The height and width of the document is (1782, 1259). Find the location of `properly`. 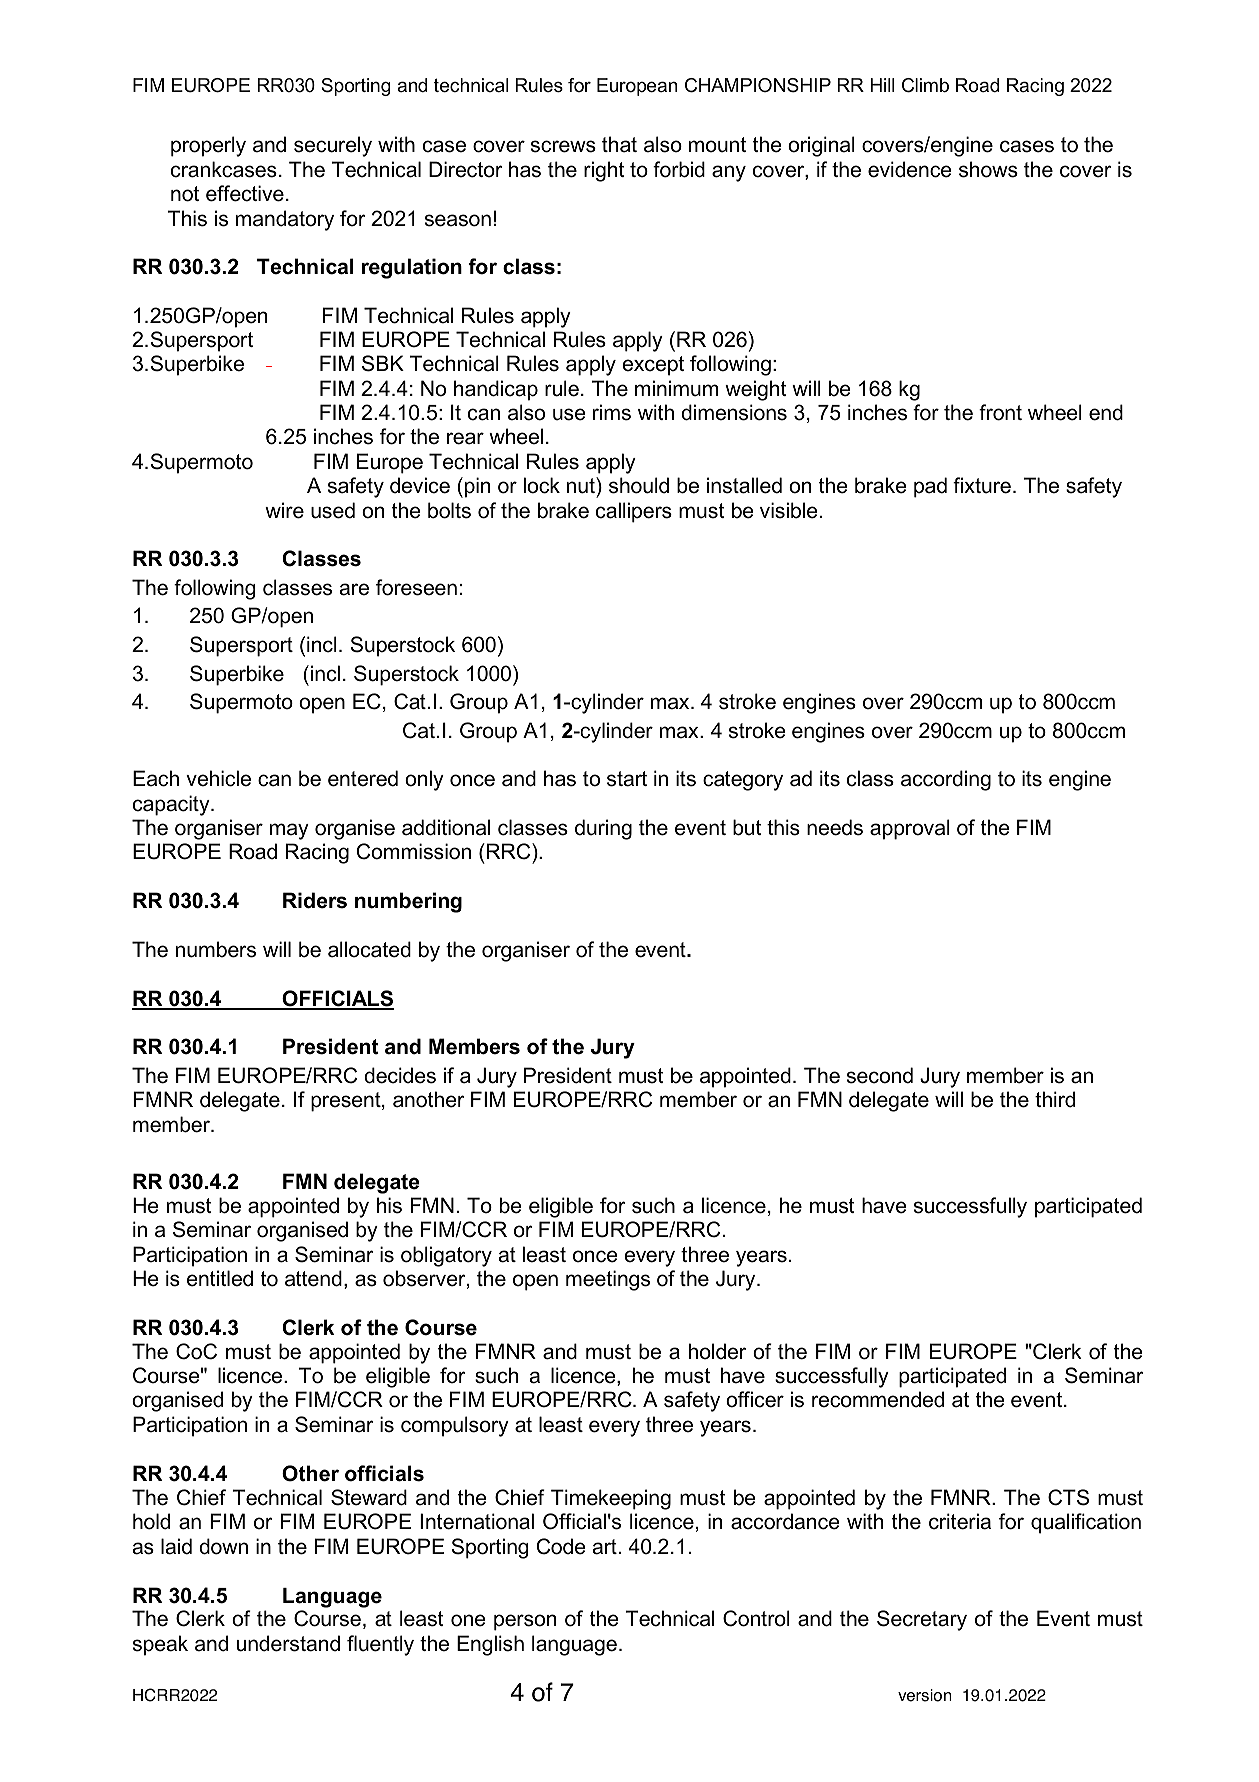

properly is located at coordinates (208, 146).
